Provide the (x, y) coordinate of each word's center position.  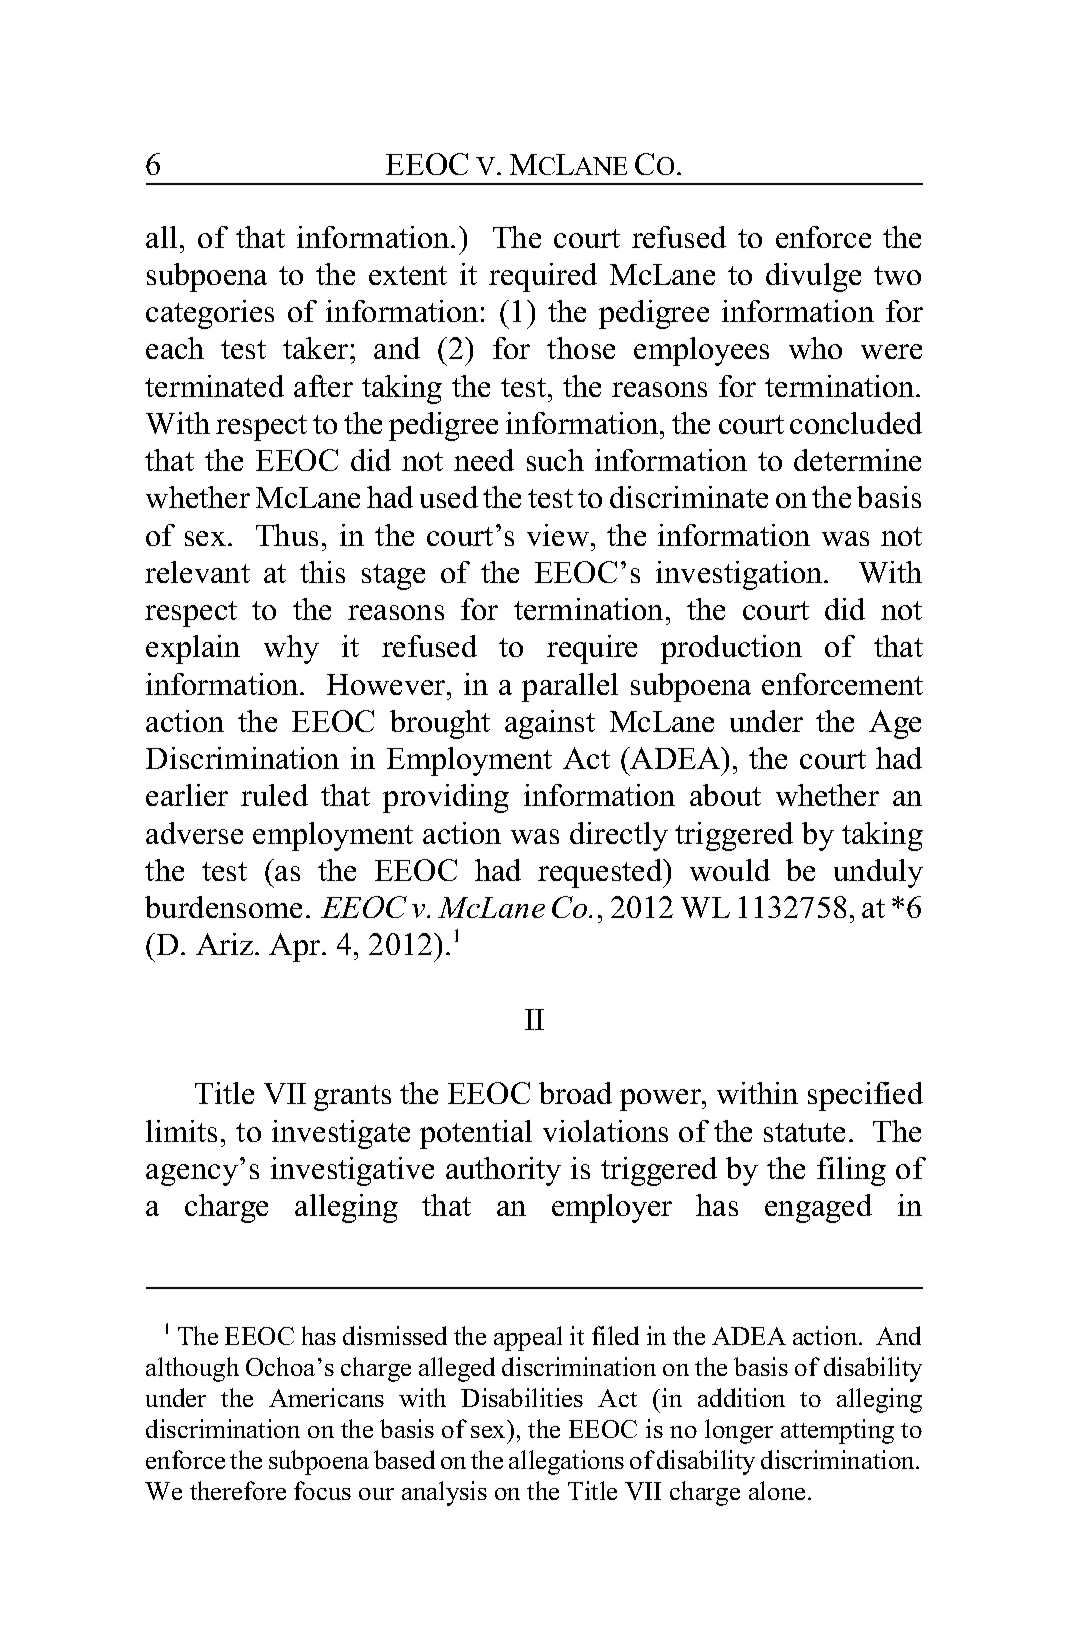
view (559, 535)
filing (851, 1171)
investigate (341, 1134)
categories (210, 314)
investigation (740, 575)
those (581, 348)
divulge (813, 277)
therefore (238, 1490)
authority (503, 1171)
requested (601, 873)
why (291, 649)
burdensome (223, 907)
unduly (878, 873)
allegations (566, 1462)
